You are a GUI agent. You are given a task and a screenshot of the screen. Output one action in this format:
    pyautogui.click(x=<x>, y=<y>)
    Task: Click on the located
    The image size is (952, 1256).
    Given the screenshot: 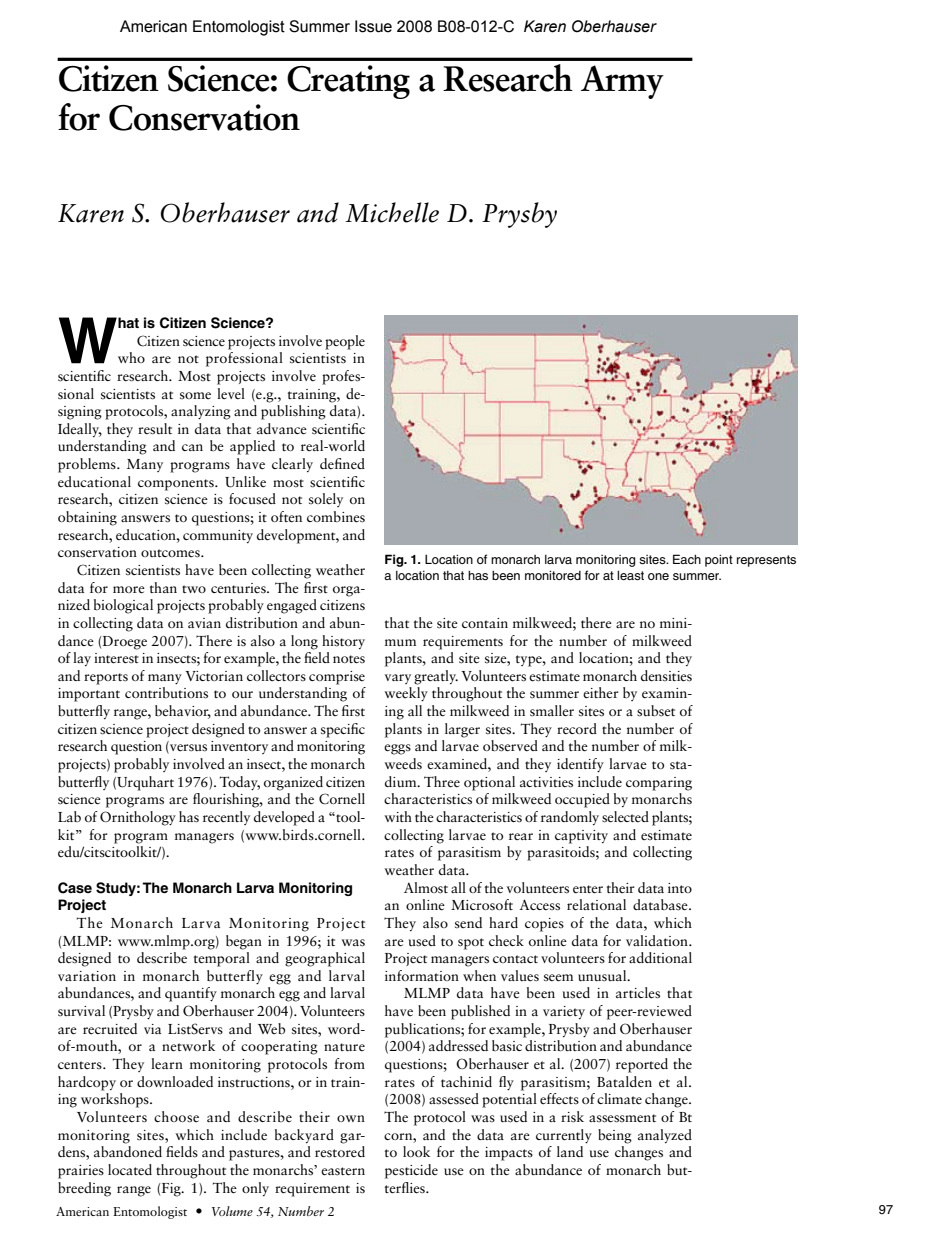 What is the action you would take?
    pyautogui.click(x=130, y=1169)
